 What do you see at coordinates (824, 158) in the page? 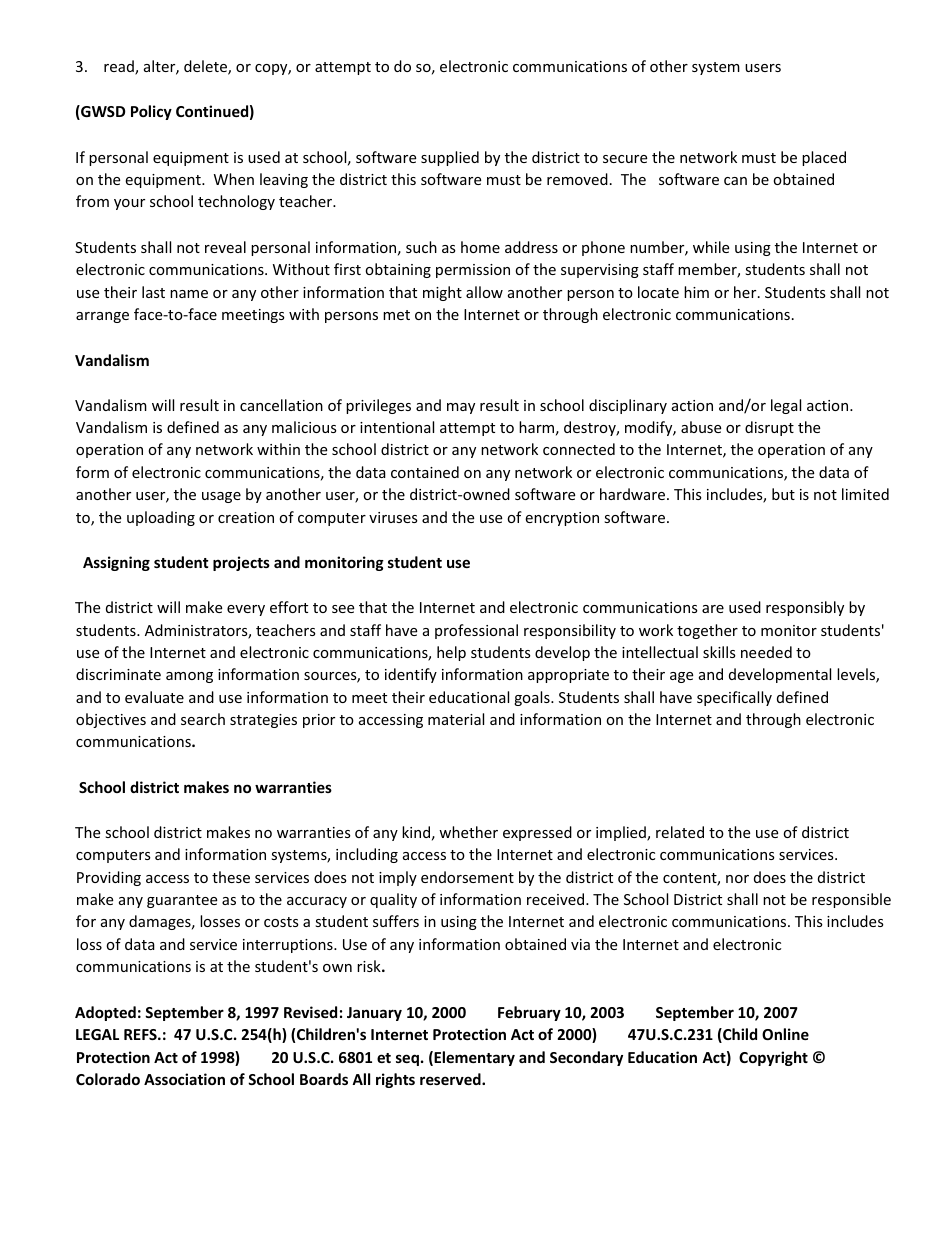
I see `placed` at bounding box center [824, 158].
